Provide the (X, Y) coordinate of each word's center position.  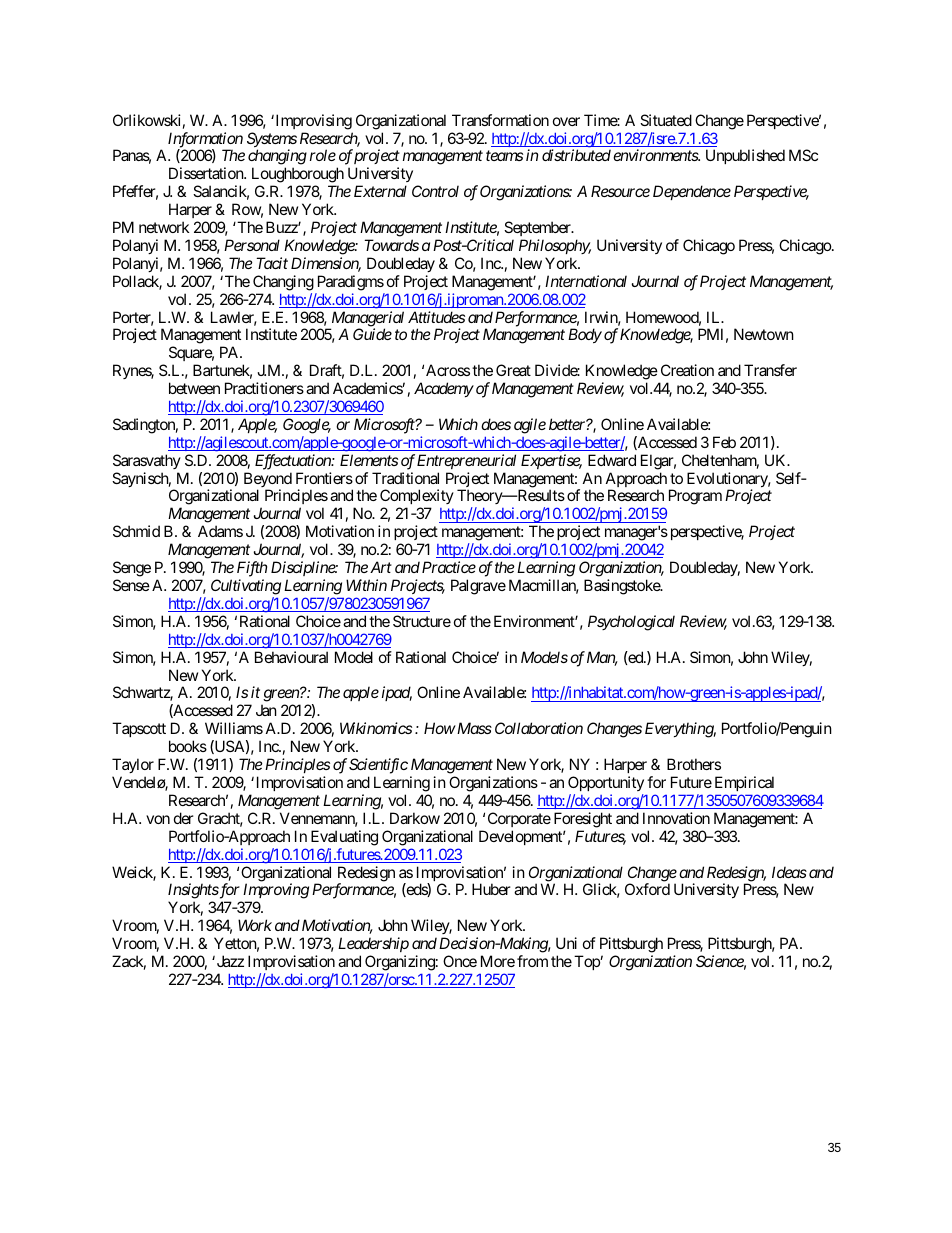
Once (460, 961)
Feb (724, 442)
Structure (422, 621)
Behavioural (291, 657)
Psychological (631, 623)
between (194, 388)
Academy (444, 389)
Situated (666, 120)
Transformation (500, 120)
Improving (276, 891)
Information (205, 141)
